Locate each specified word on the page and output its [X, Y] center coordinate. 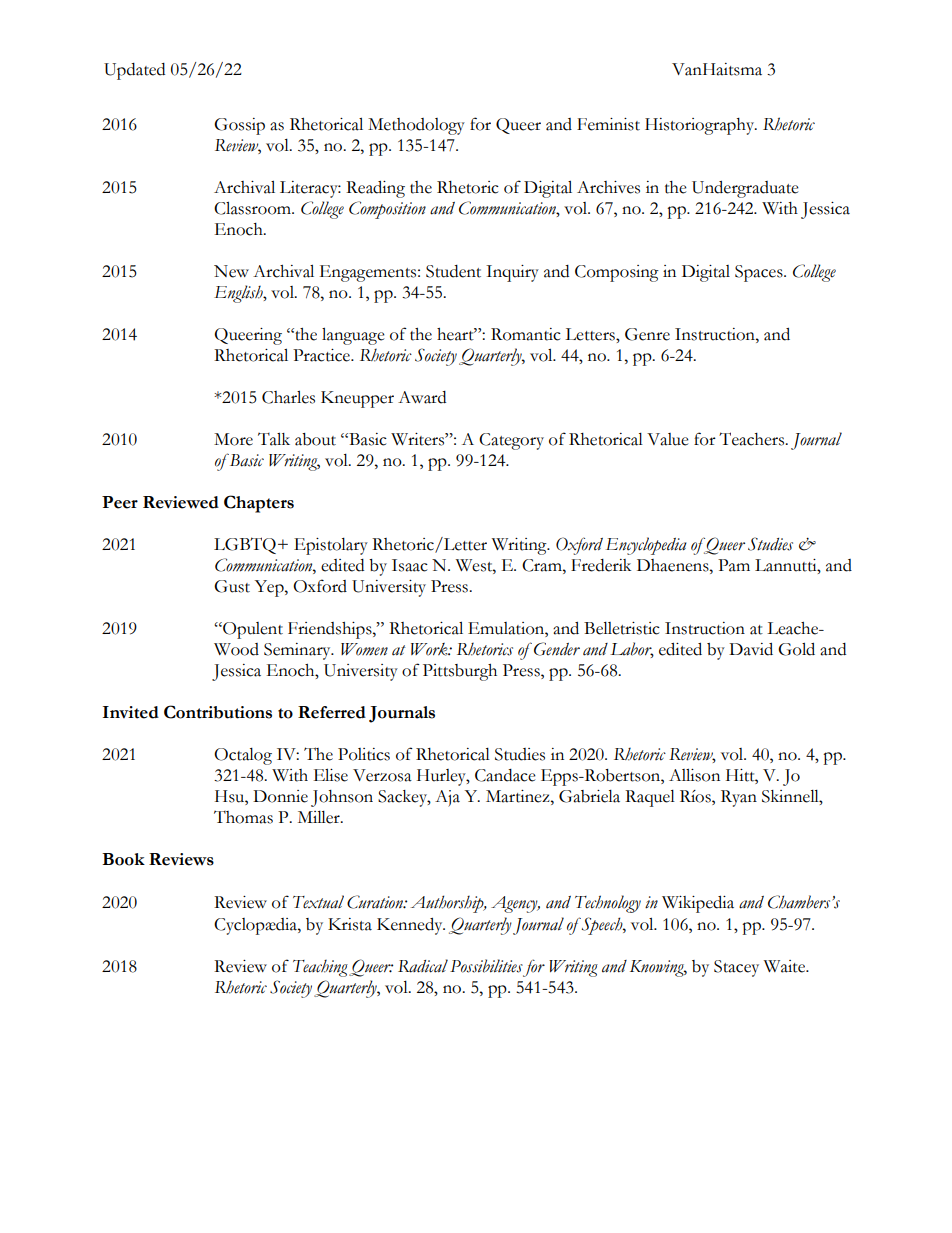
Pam [734, 565]
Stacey [736, 968]
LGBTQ [246, 545]
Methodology [416, 126]
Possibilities [486, 966]
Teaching [320, 968]
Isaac [410, 565]
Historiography [701, 126]
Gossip [239, 126]
